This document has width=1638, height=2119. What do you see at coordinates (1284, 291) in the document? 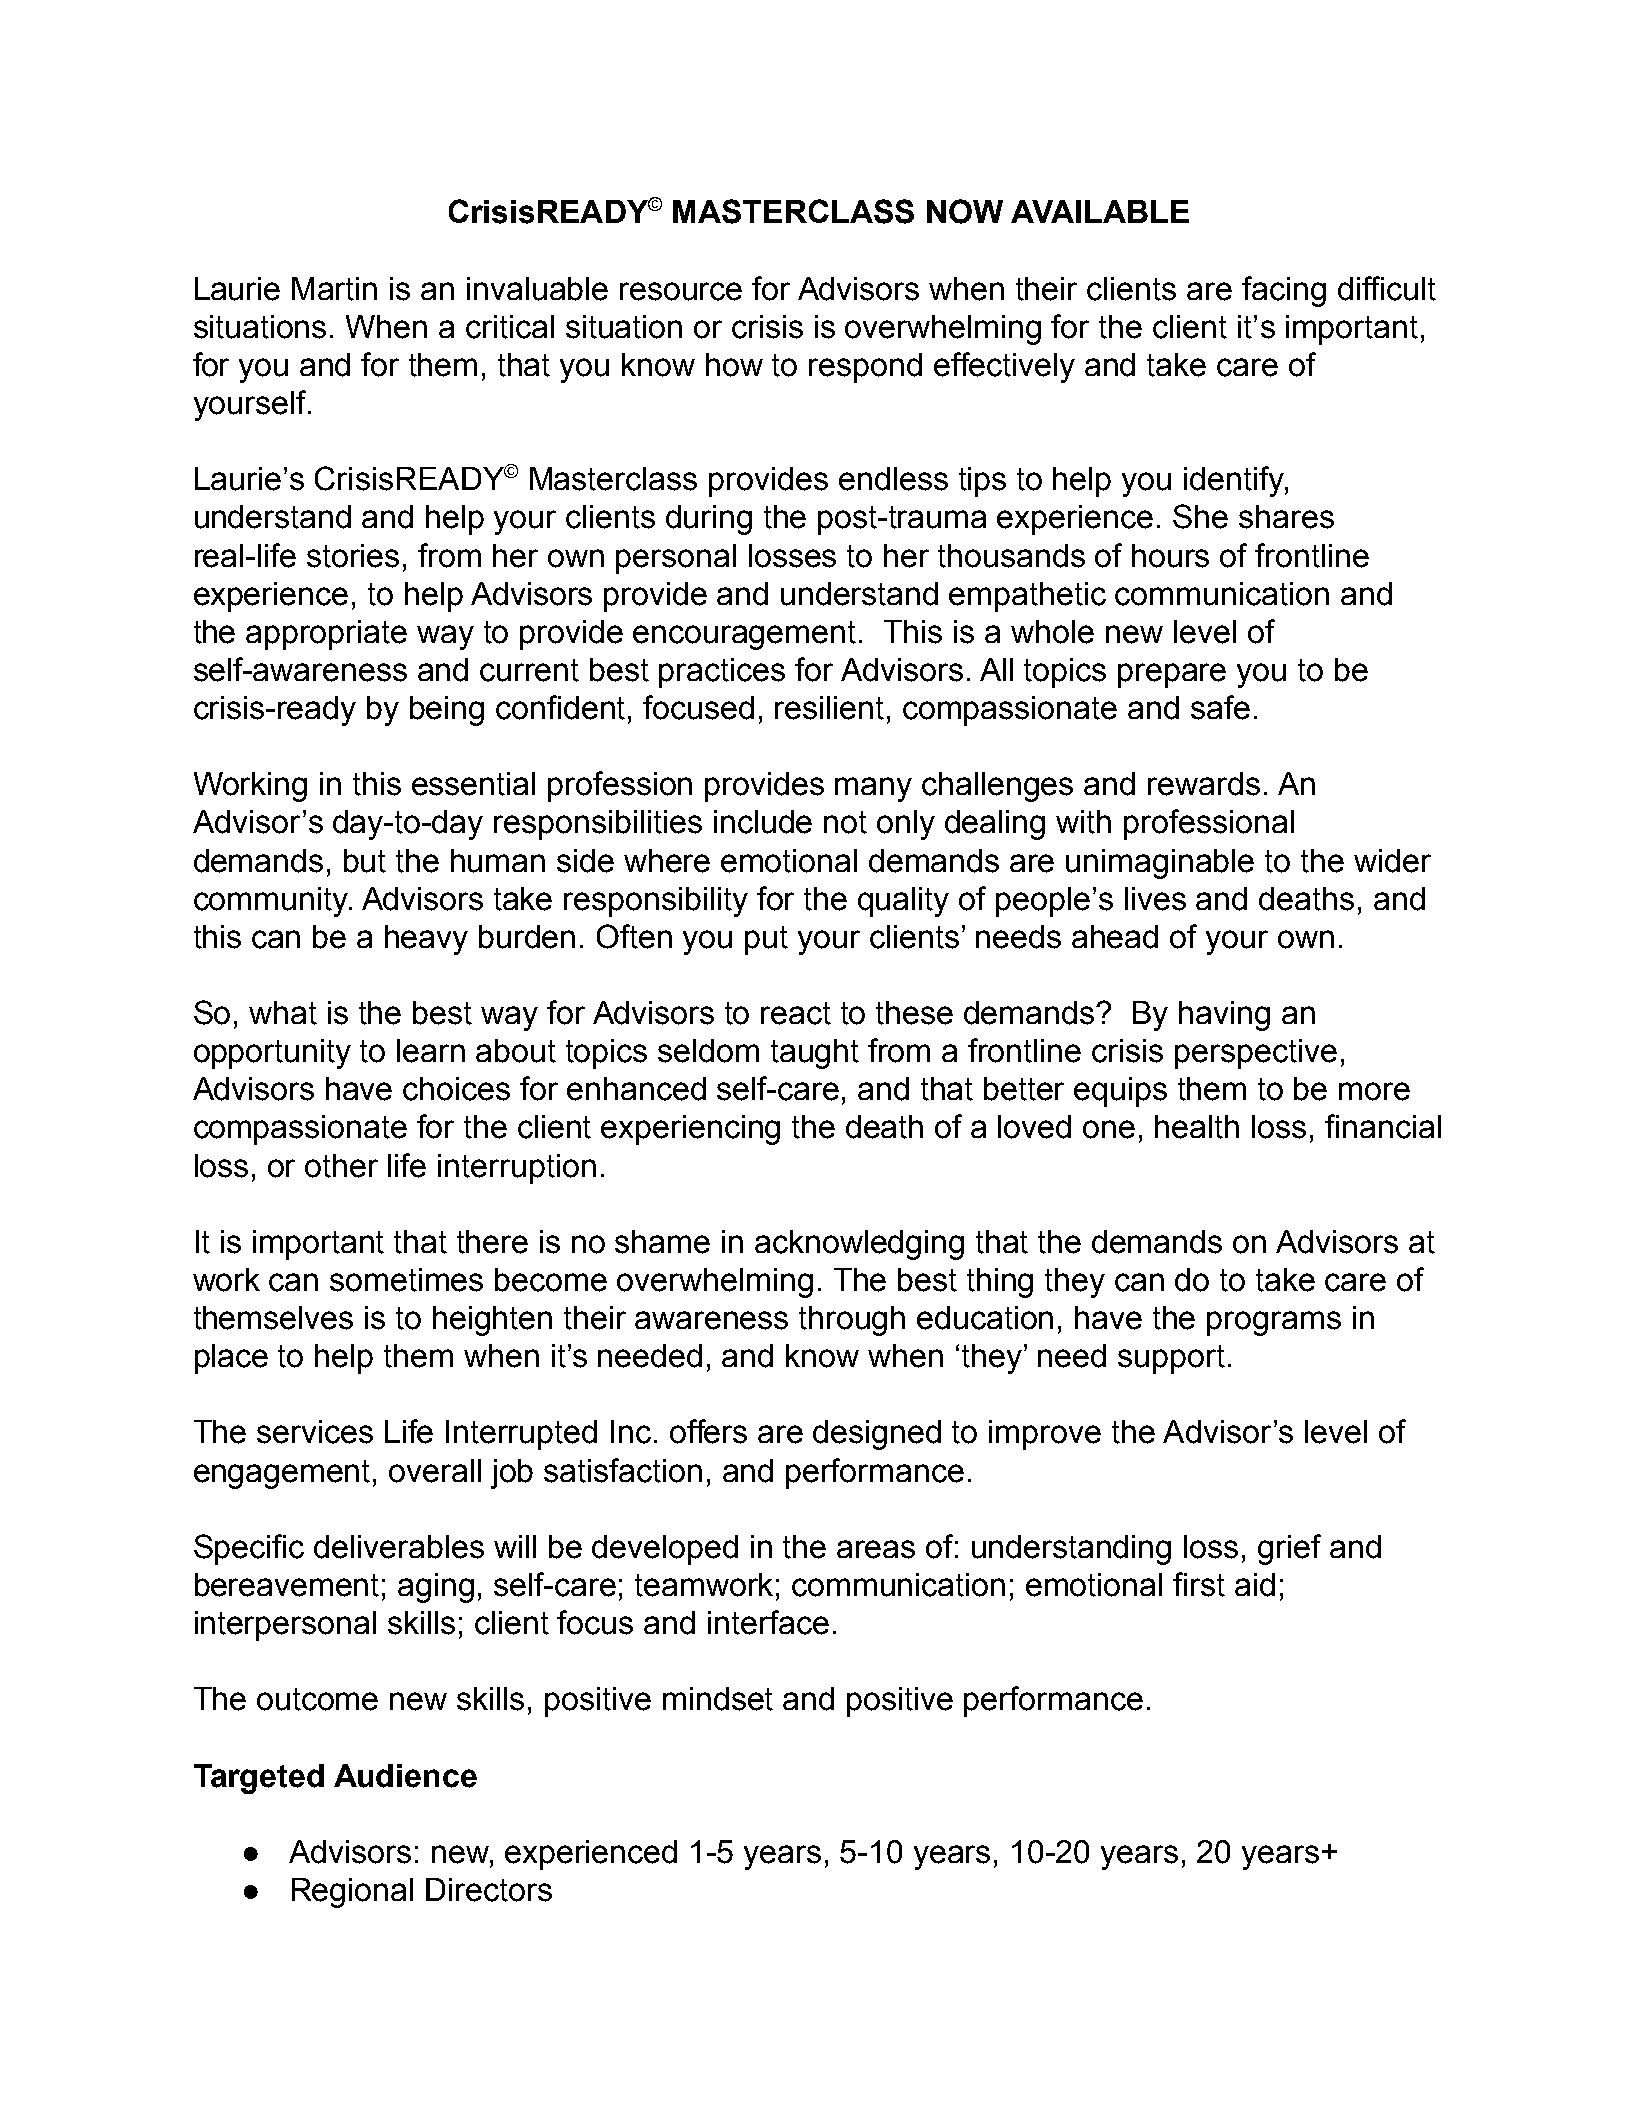
I see `facing` at bounding box center [1284, 291].
